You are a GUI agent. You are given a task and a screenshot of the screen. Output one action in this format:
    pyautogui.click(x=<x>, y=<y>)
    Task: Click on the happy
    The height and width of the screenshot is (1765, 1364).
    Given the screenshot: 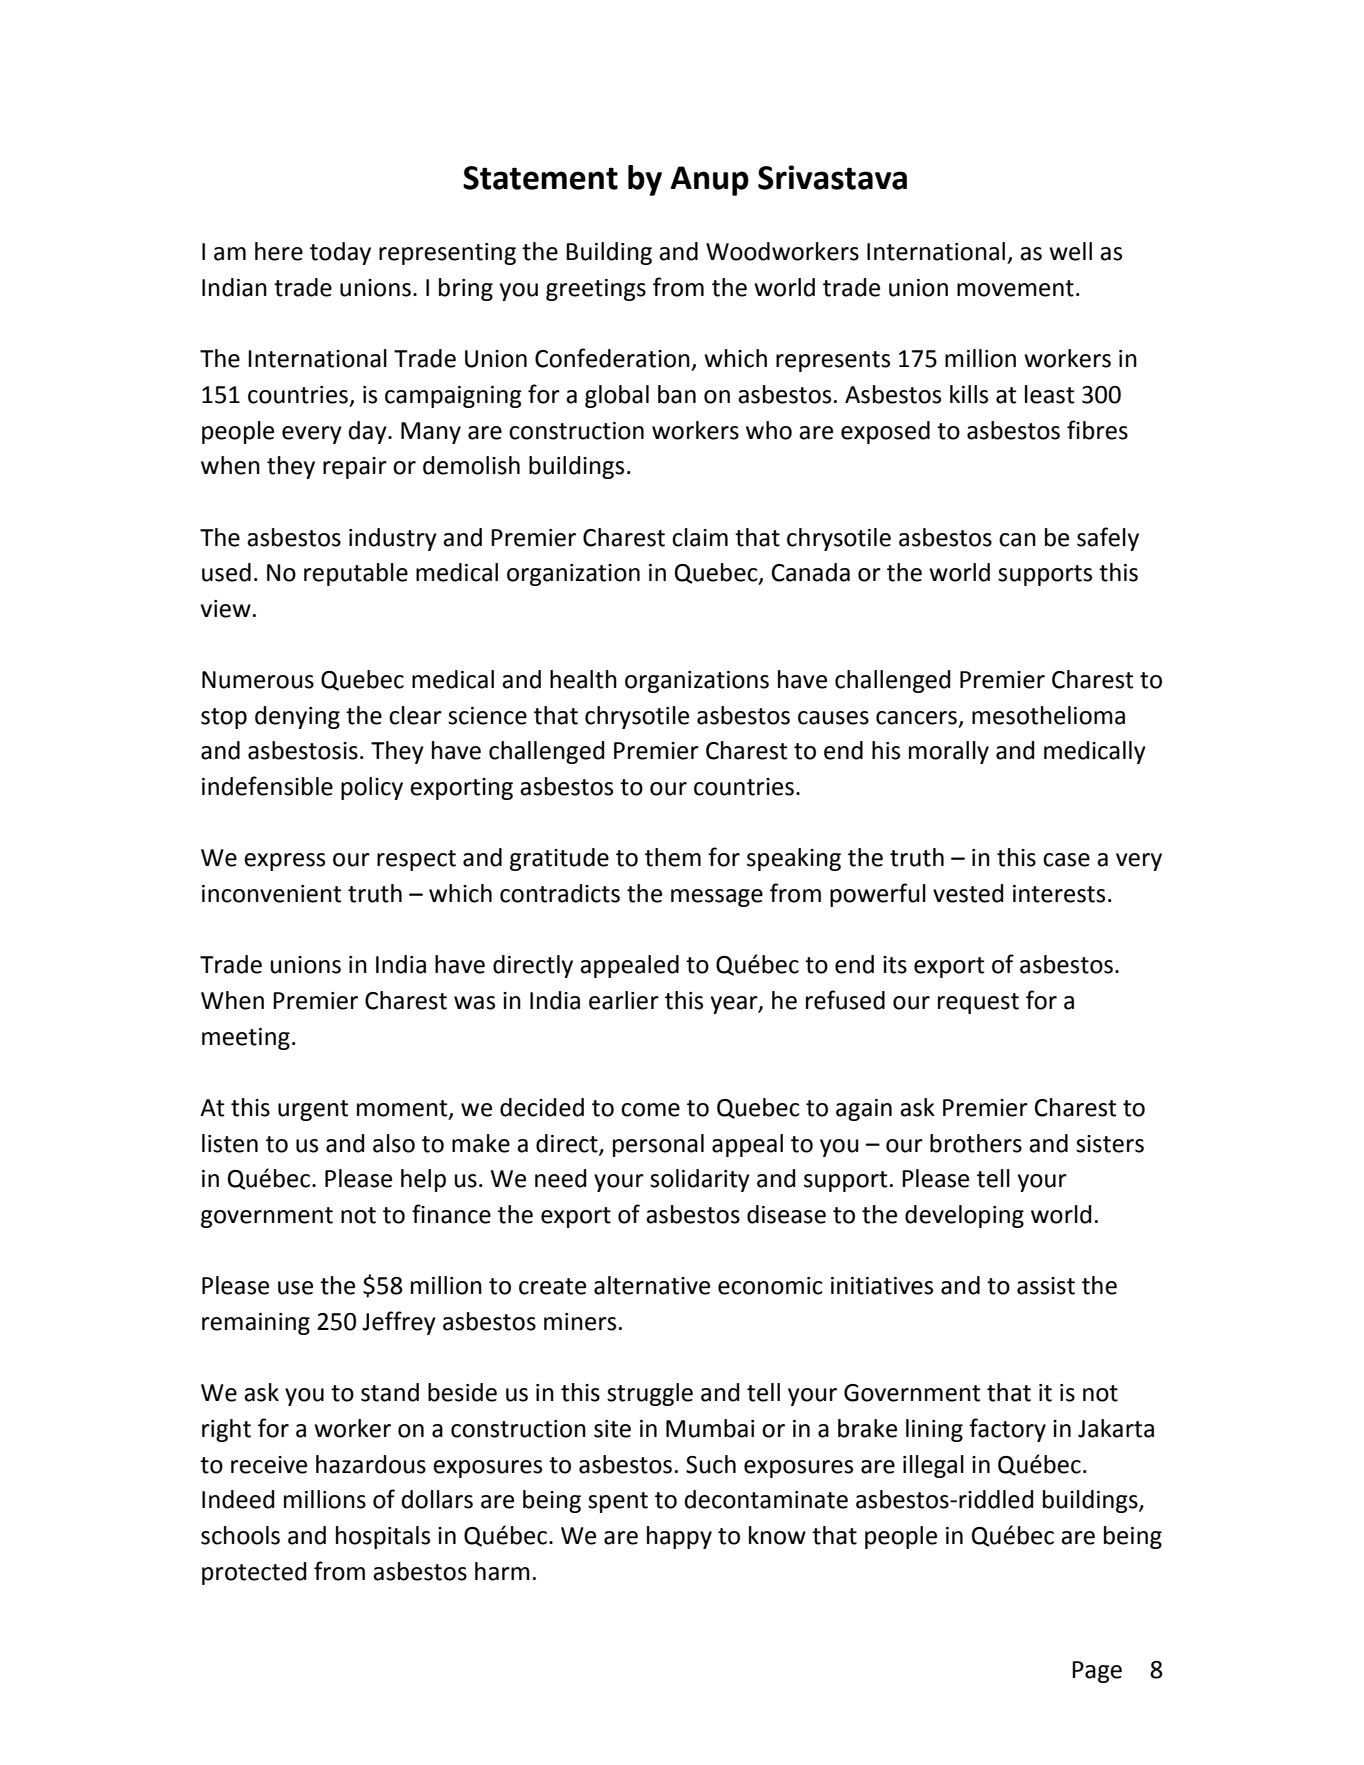 What is the action you would take?
    pyautogui.click(x=679, y=1537)
